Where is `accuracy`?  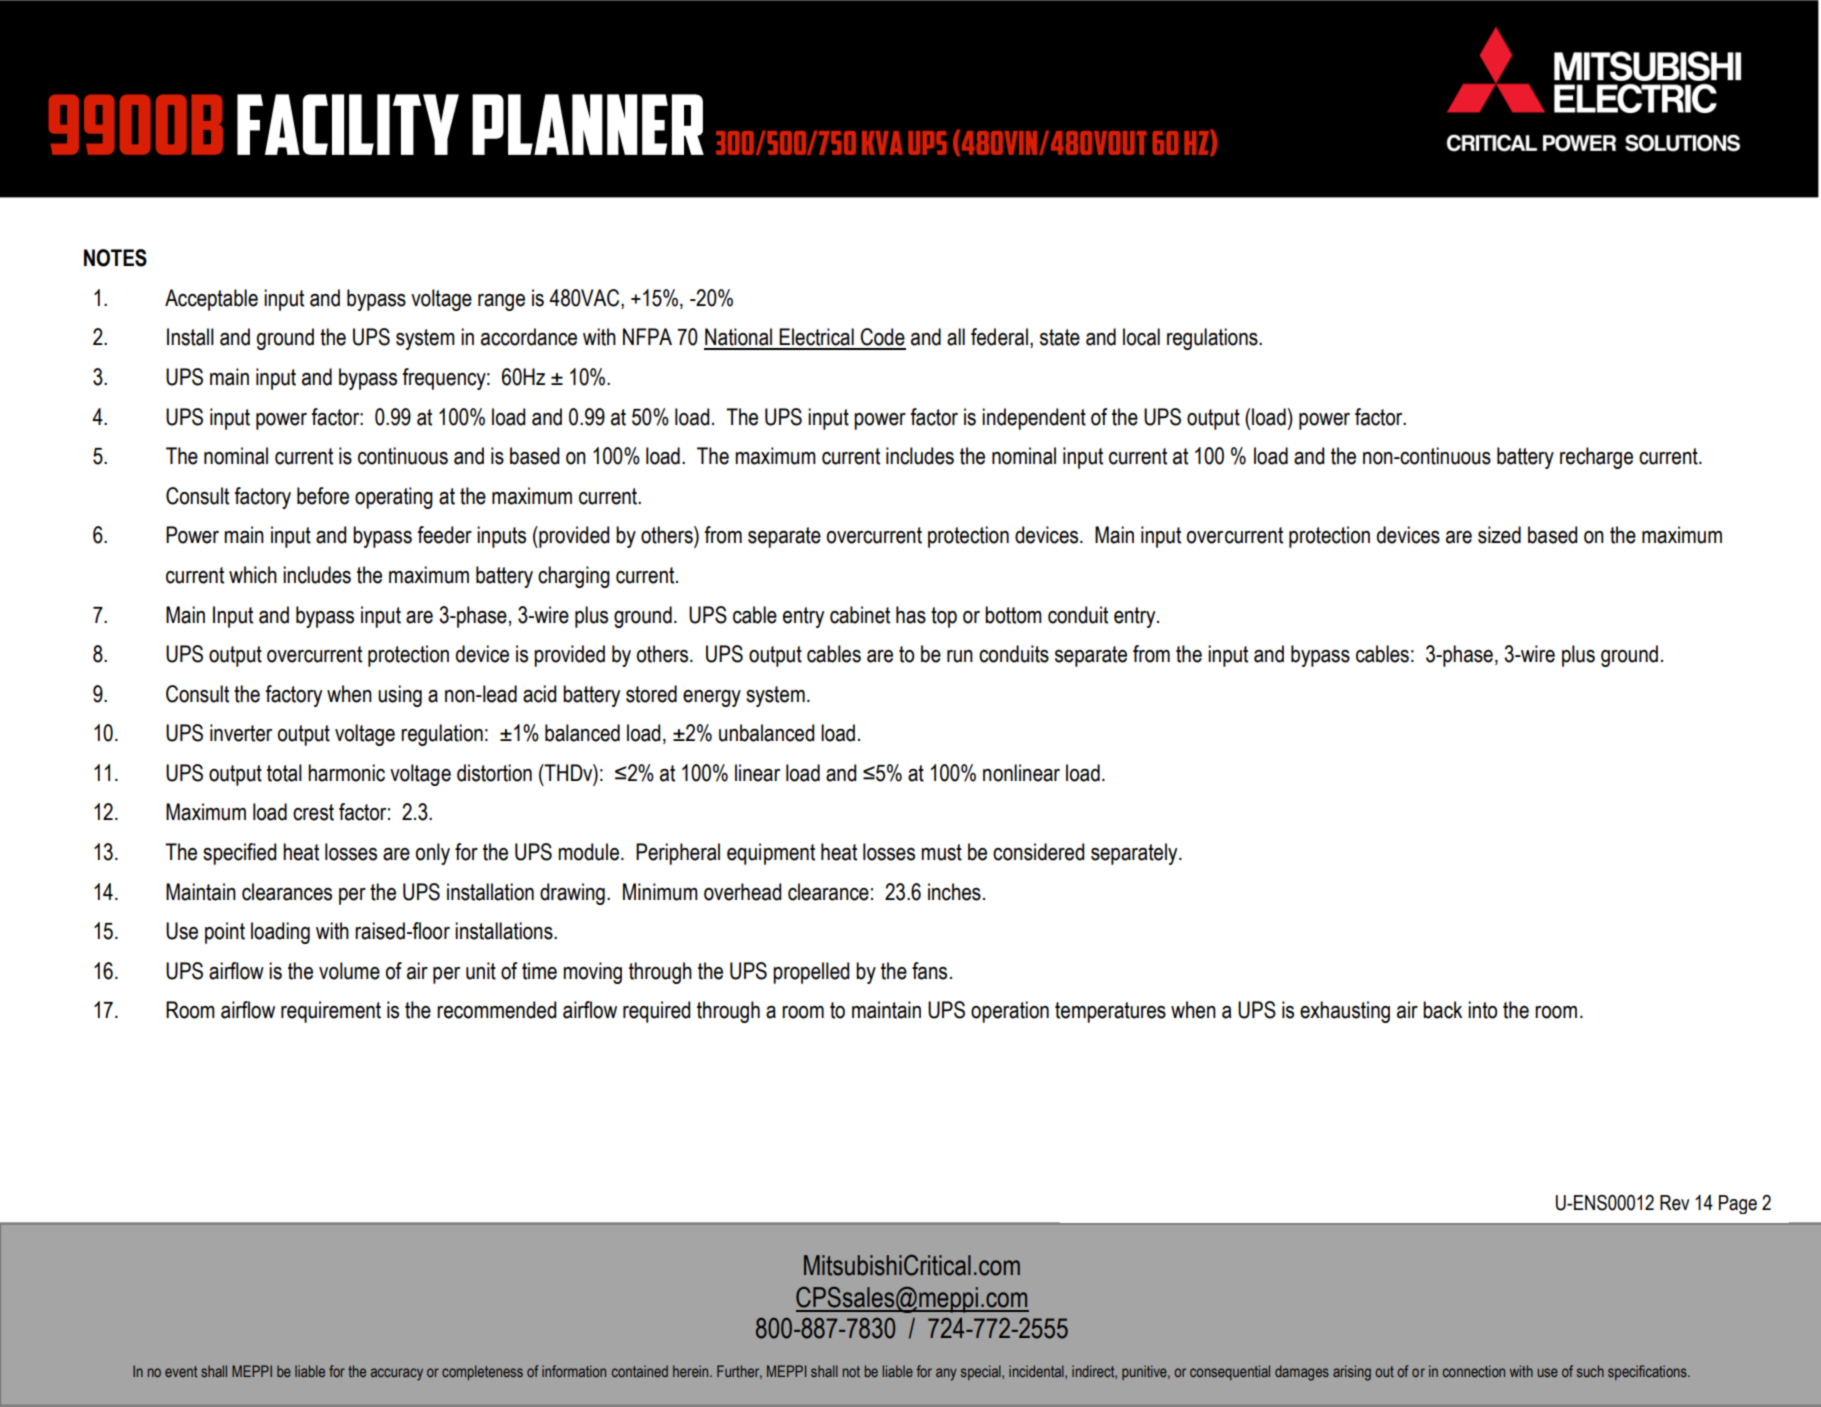 accuracy is located at coordinates (397, 1374).
